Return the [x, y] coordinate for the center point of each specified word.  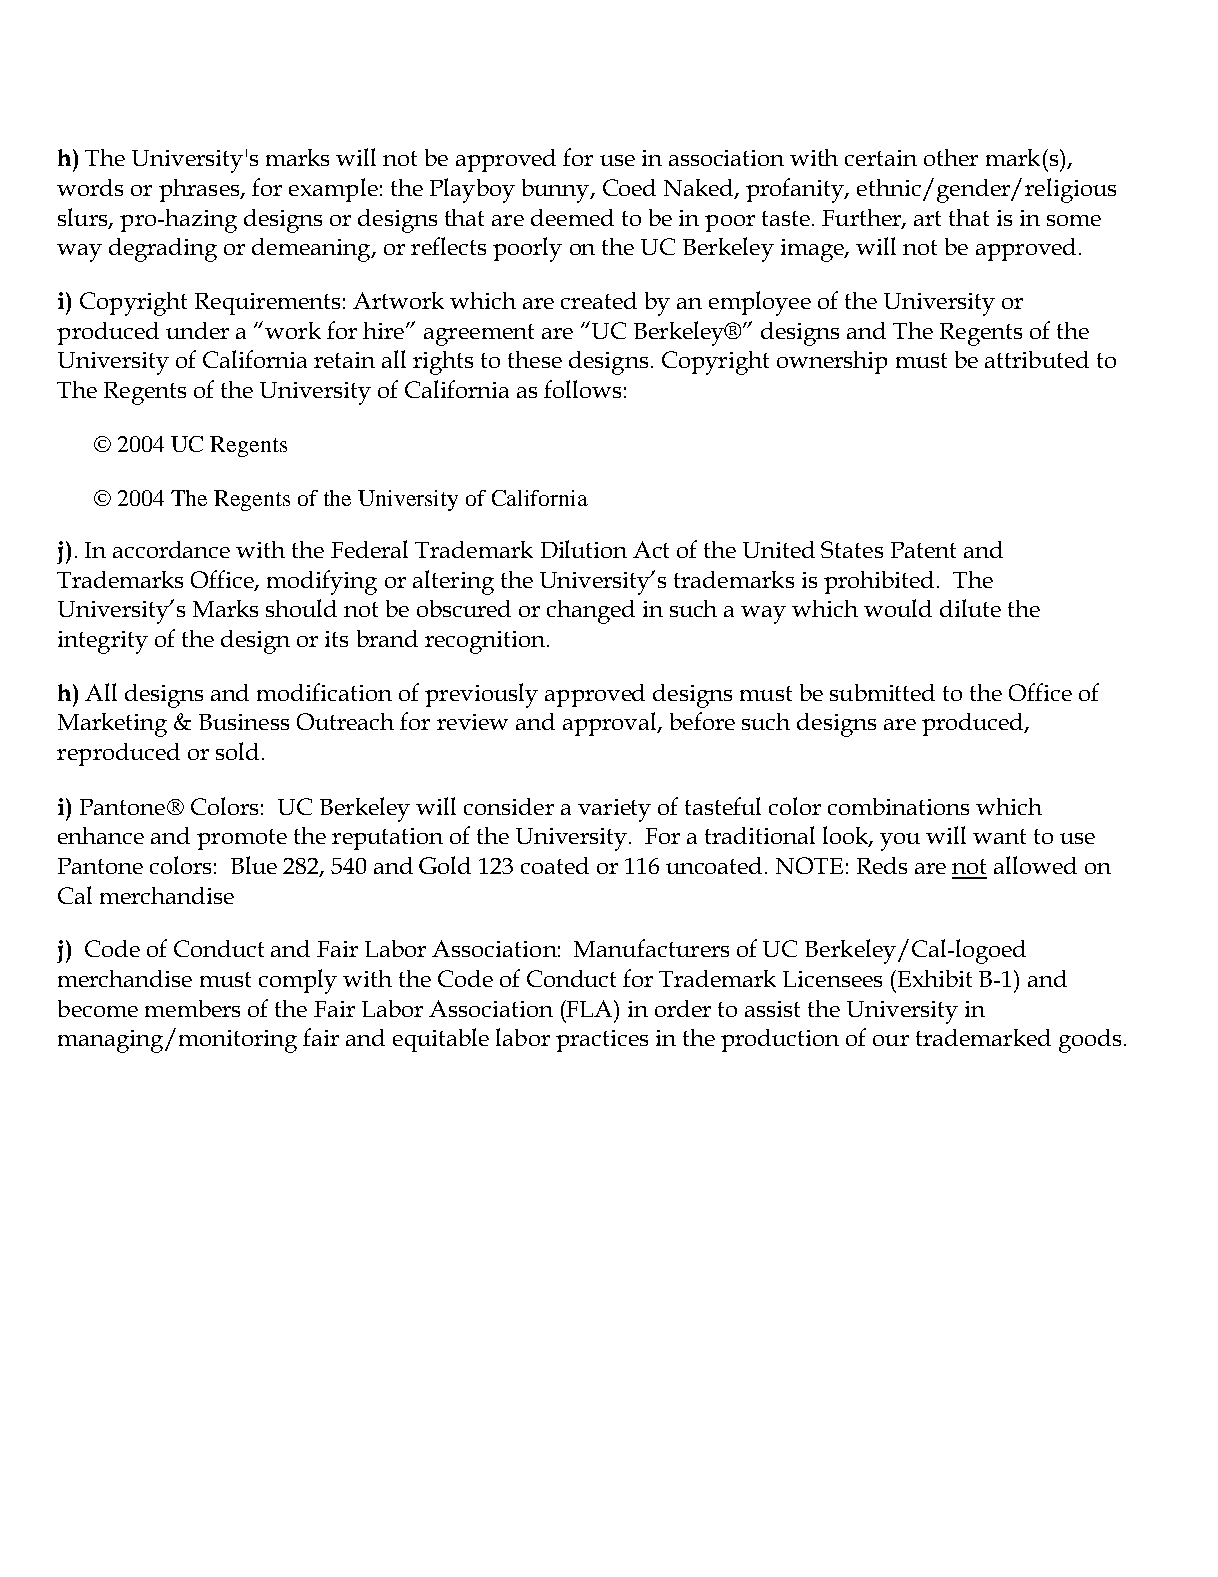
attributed [1037, 359]
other [951, 157]
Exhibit [935, 978]
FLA [590, 1008]
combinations [898, 806]
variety [614, 810]
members [192, 1008]
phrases [200, 190]
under [197, 330]
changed [591, 612]
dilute [970, 608]
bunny [557, 191]
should [301, 608]
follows [582, 389]
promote [242, 839]
